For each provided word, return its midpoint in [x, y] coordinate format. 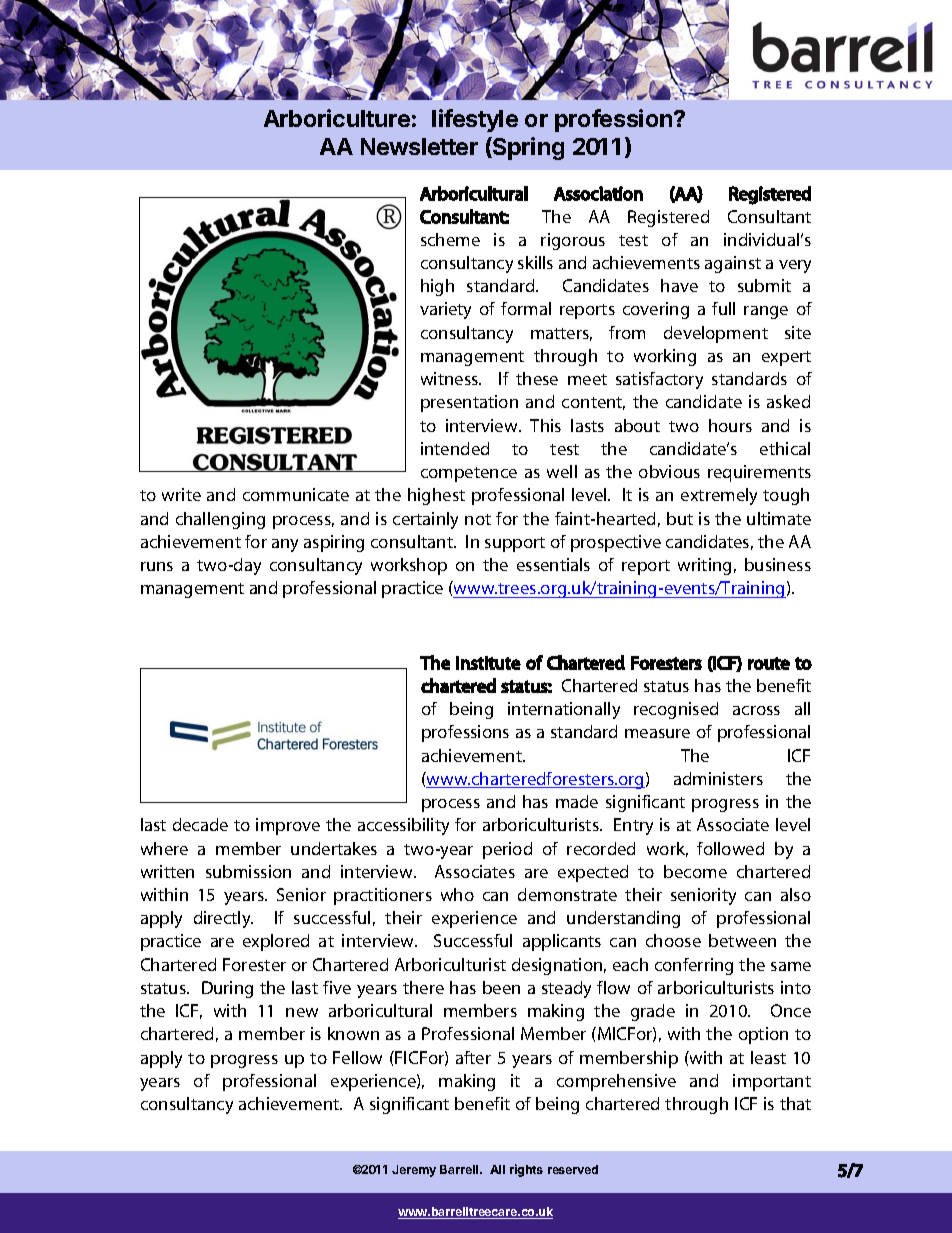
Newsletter [419, 146]
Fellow [357, 1057]
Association [598, 193]
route [769, 663]
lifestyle [475, 120]
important [772, 1082]
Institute [488, 663]
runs [157, 566]
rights [526, 1170]
